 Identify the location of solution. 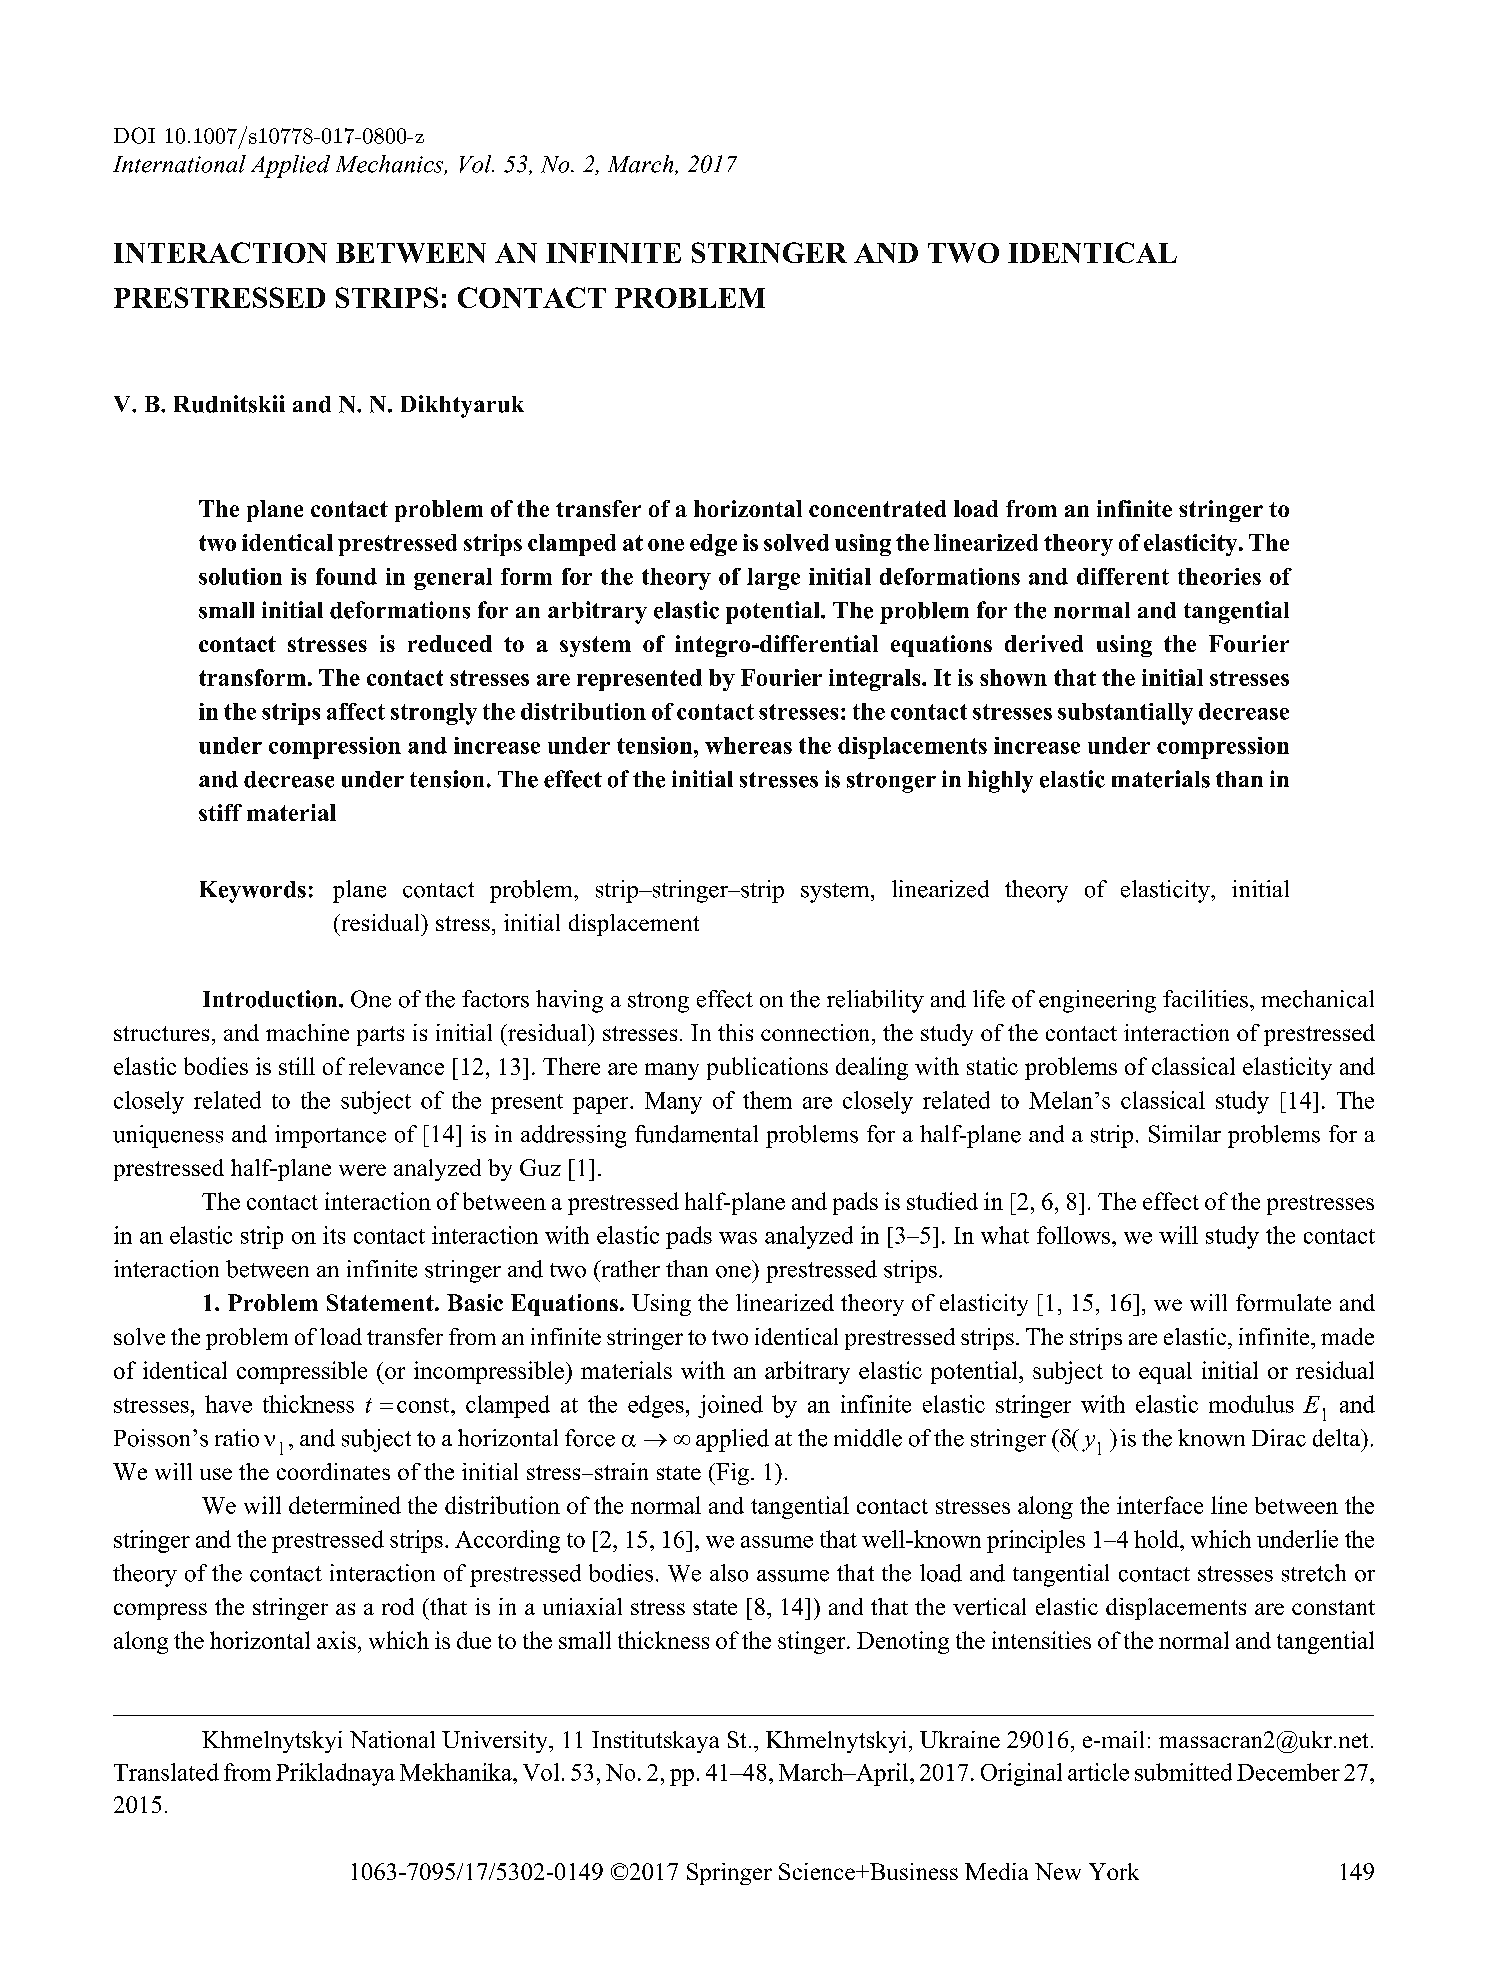
(240, 576).
